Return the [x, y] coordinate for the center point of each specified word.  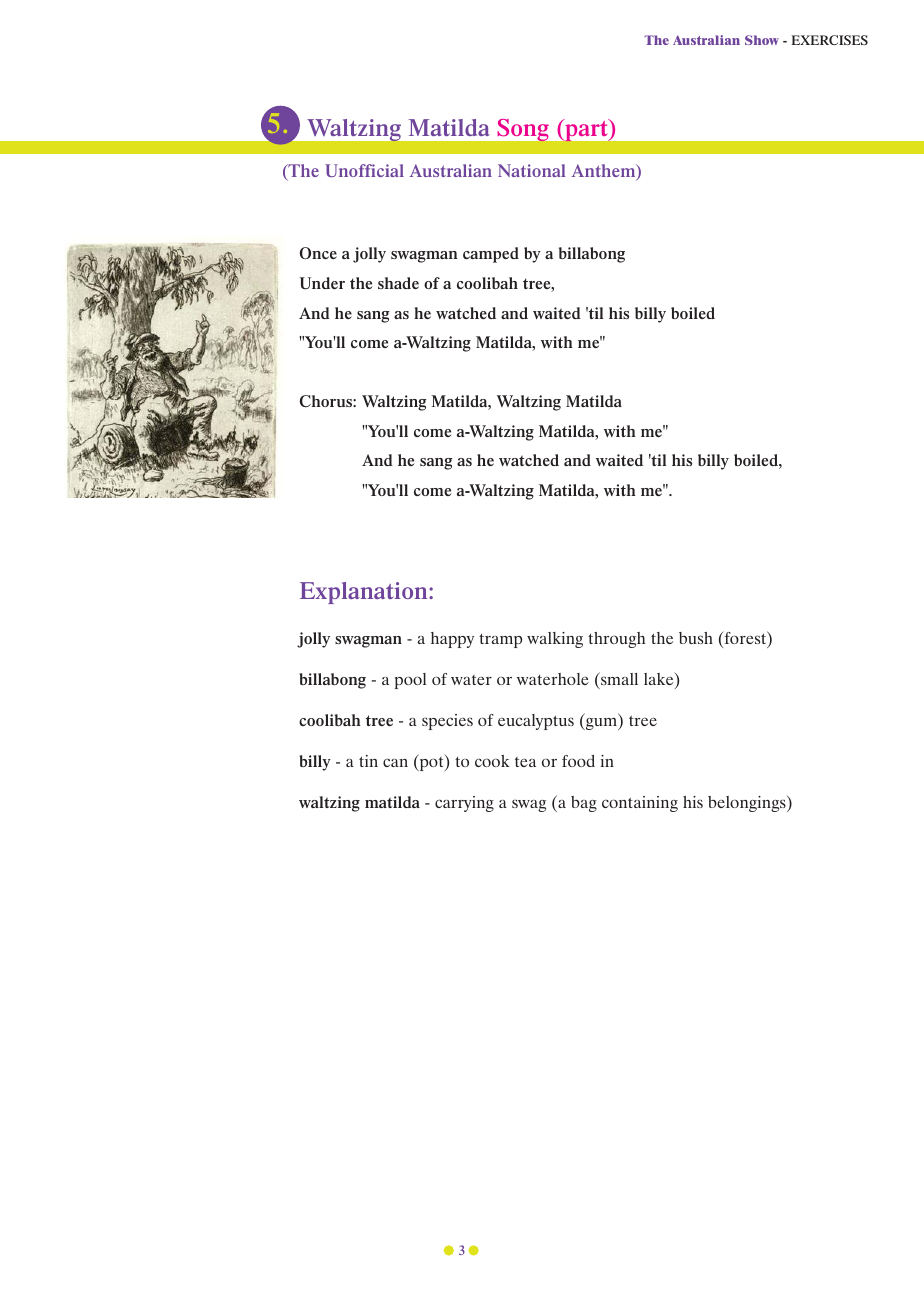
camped [491, 255]
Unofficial [364, 170]
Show [762, 40]
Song [523, 130]
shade [398, 283]
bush [696, 638]
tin [368, 761]
